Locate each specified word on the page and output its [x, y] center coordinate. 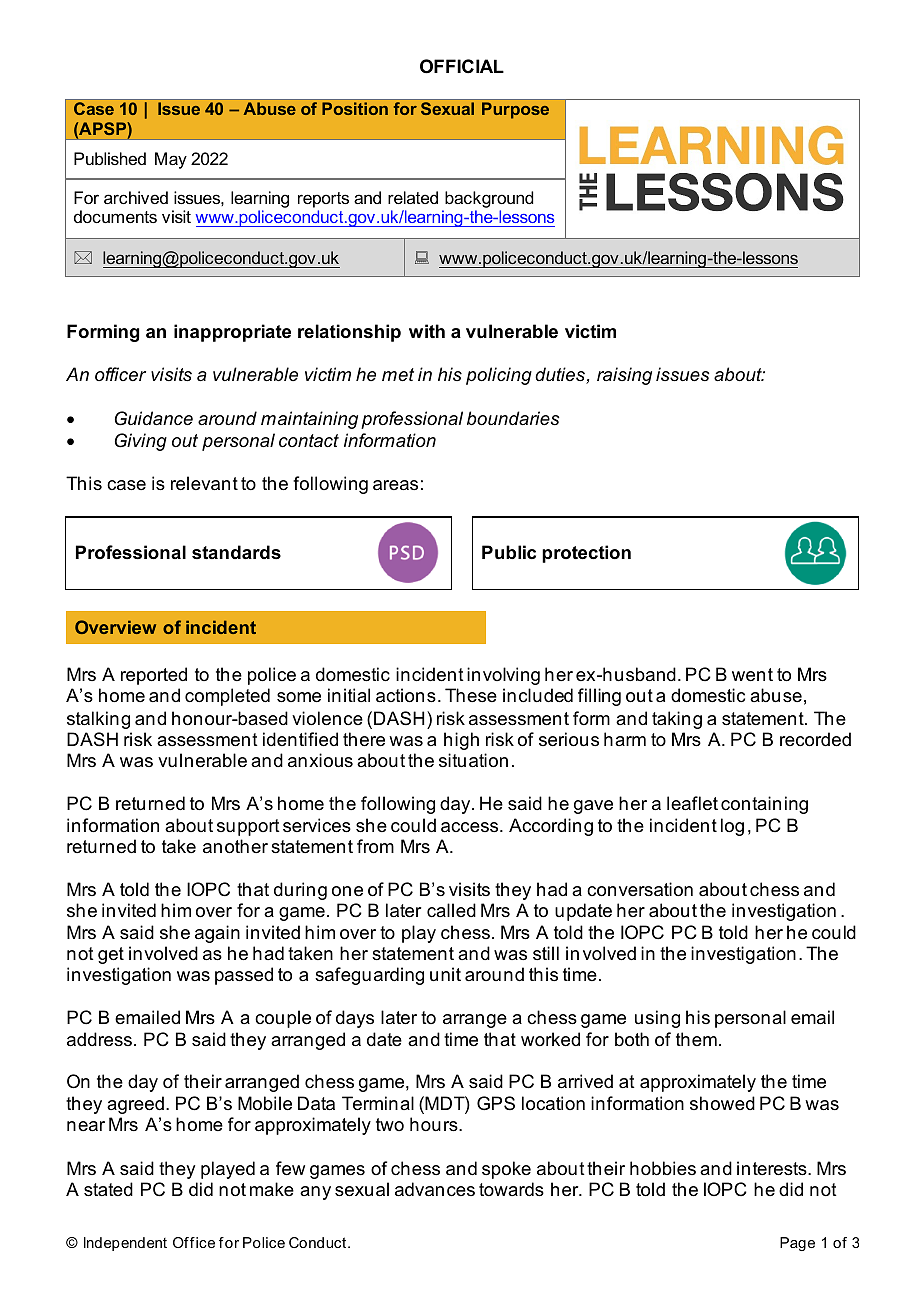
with [427, 331]
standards [236, 552]
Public [509, 552]
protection [586, 554]
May [171, 160]
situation [473, 760]
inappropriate [232, 333]
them [696, 1039]
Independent [125, 1244]
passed [244, 976]
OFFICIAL [462, 66]
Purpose [515, 110]
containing [764, 805]
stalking [98, 720]
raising [624, 376]
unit [445, 974]
